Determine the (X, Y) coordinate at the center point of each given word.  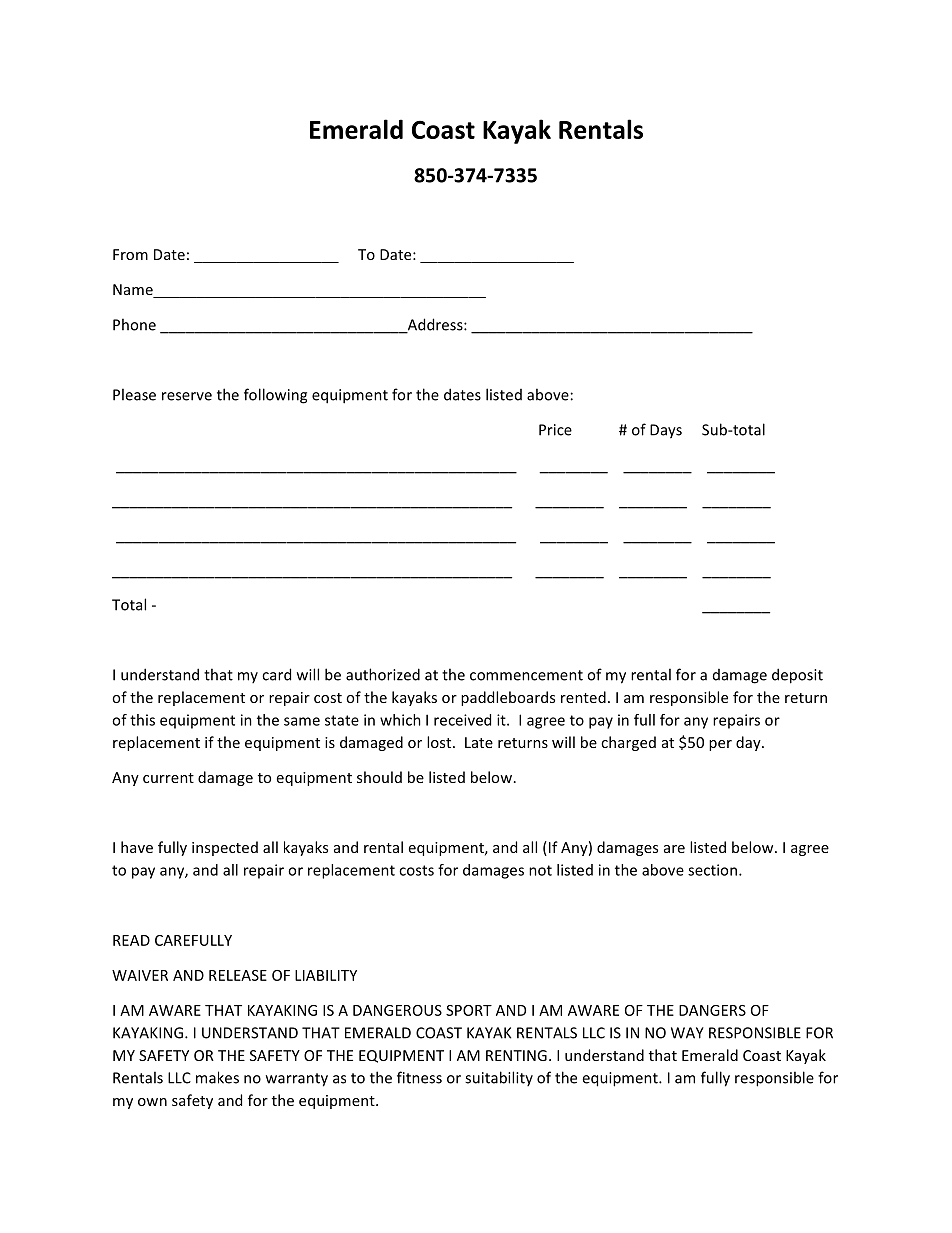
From (130, 254)
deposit (797, 676)
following (275, 396)
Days (666, 431)
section (712, 870)
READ (131, 940)
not (540, 870)
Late (479, 742)
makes (217, 1077)
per (720, 745)
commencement (526, 675)
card (276, 674)
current (168, 778)
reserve (187, 396)
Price (555, 430)
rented (583, 697)
